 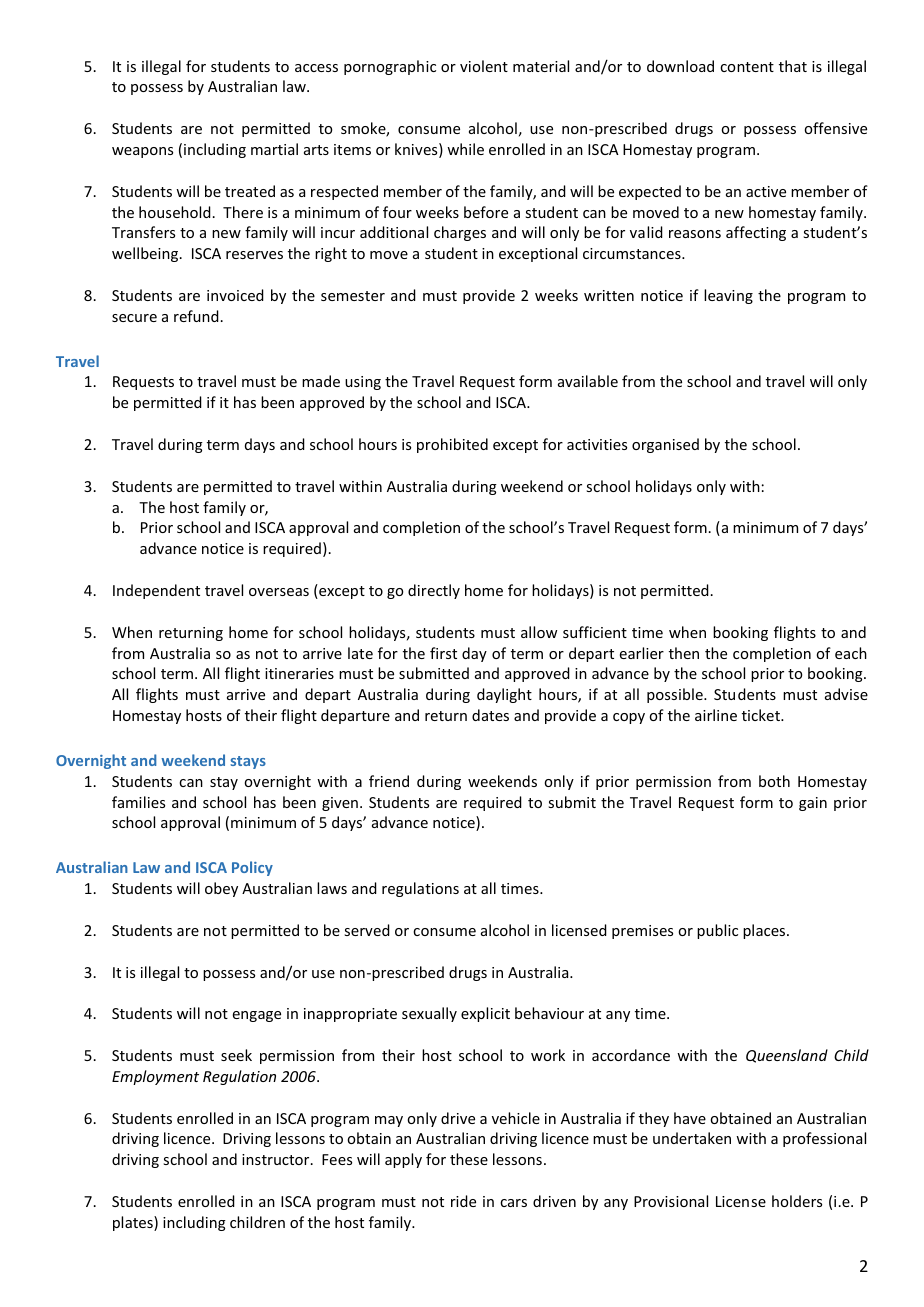 I want to click on Policy, so click(x=252, y=868).
